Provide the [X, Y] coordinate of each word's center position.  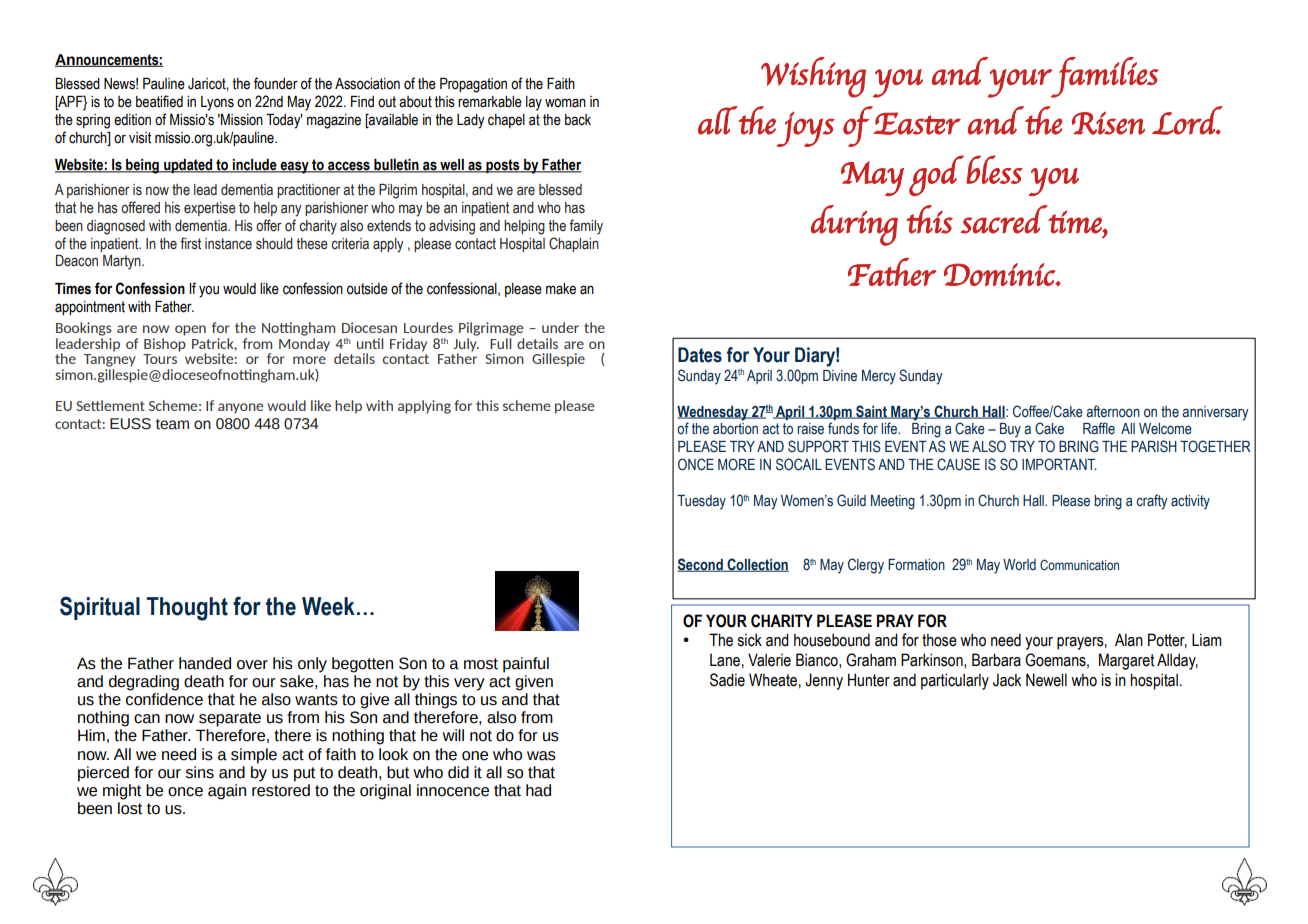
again [227, 792]
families [1104, 77]
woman [565, 103]
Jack [1007, 680]
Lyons [217, 103]
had [538, 790]
